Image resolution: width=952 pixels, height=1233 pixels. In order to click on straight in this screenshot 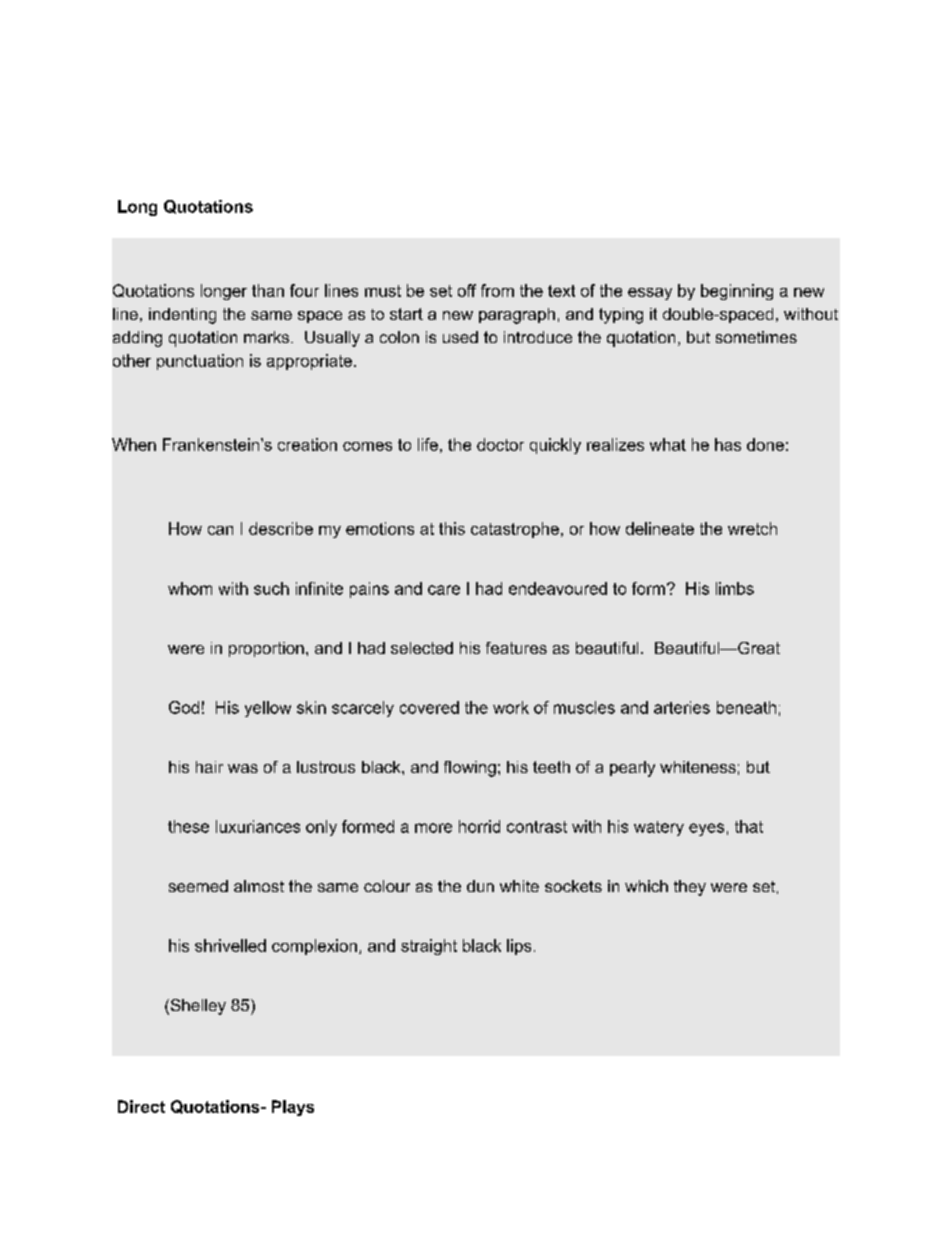, I will do `click(429, 947)`.
